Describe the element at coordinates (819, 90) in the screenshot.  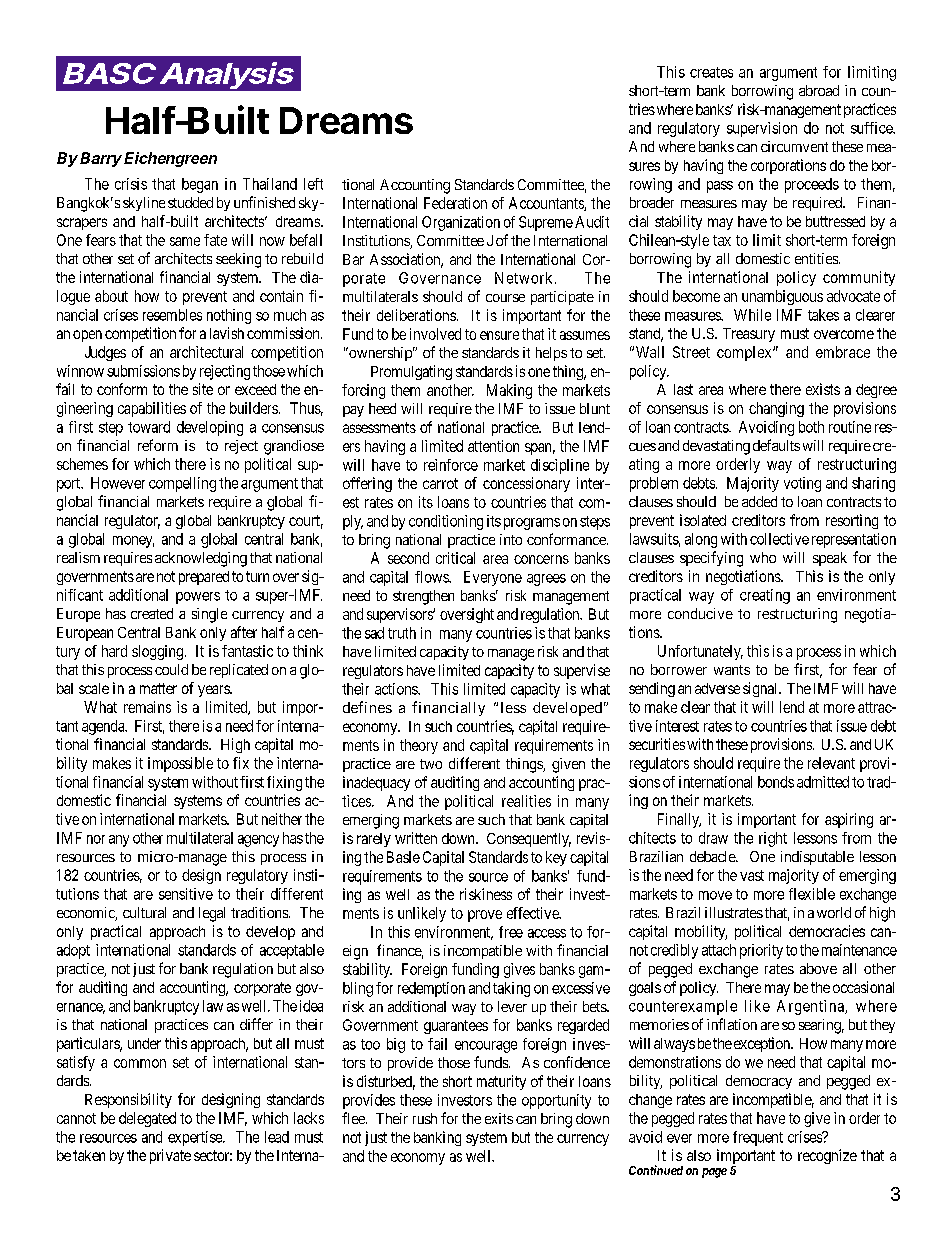
I see `abroad` at that location.
